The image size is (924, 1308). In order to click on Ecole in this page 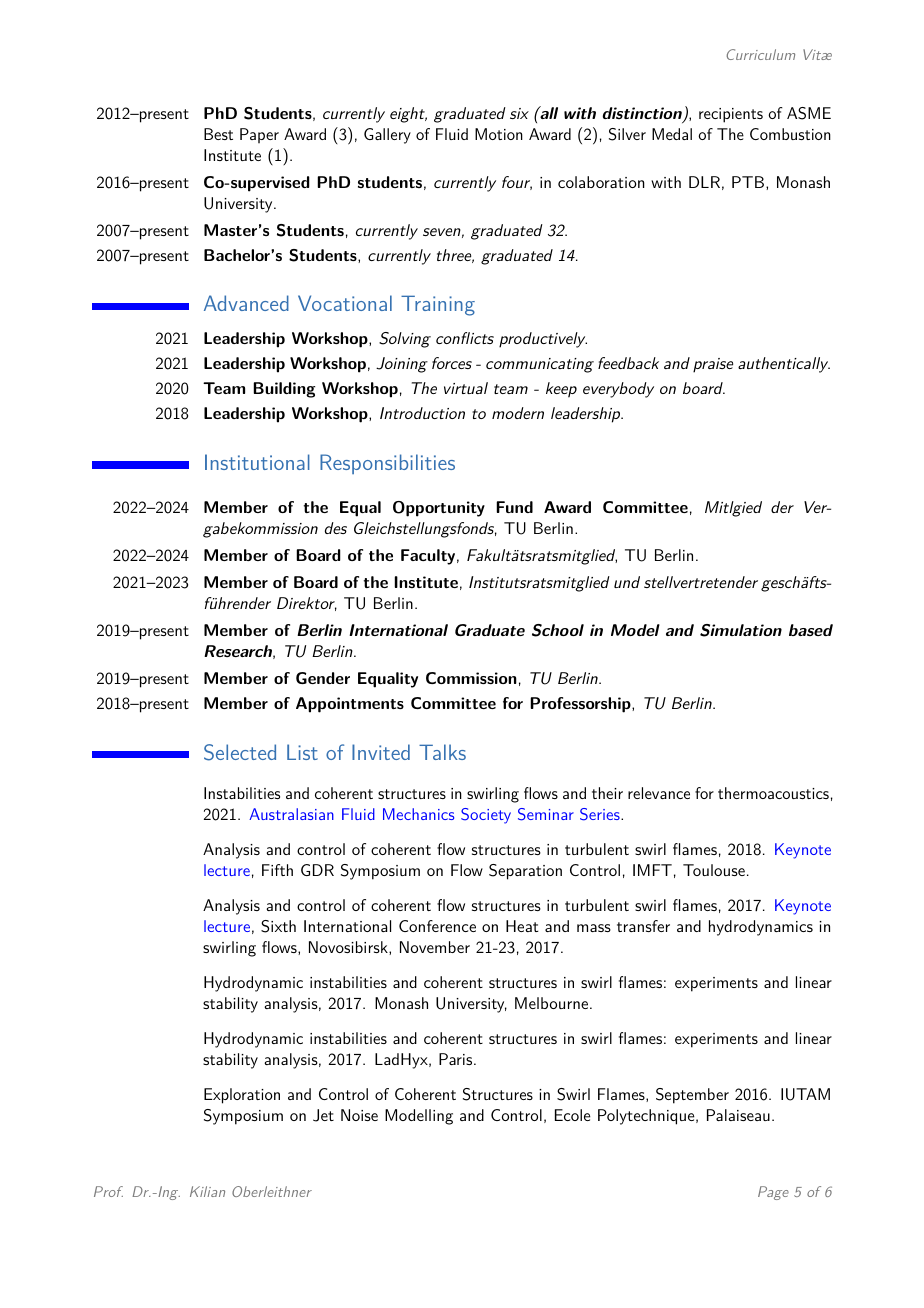, I will do `click(573, 1115)`.
